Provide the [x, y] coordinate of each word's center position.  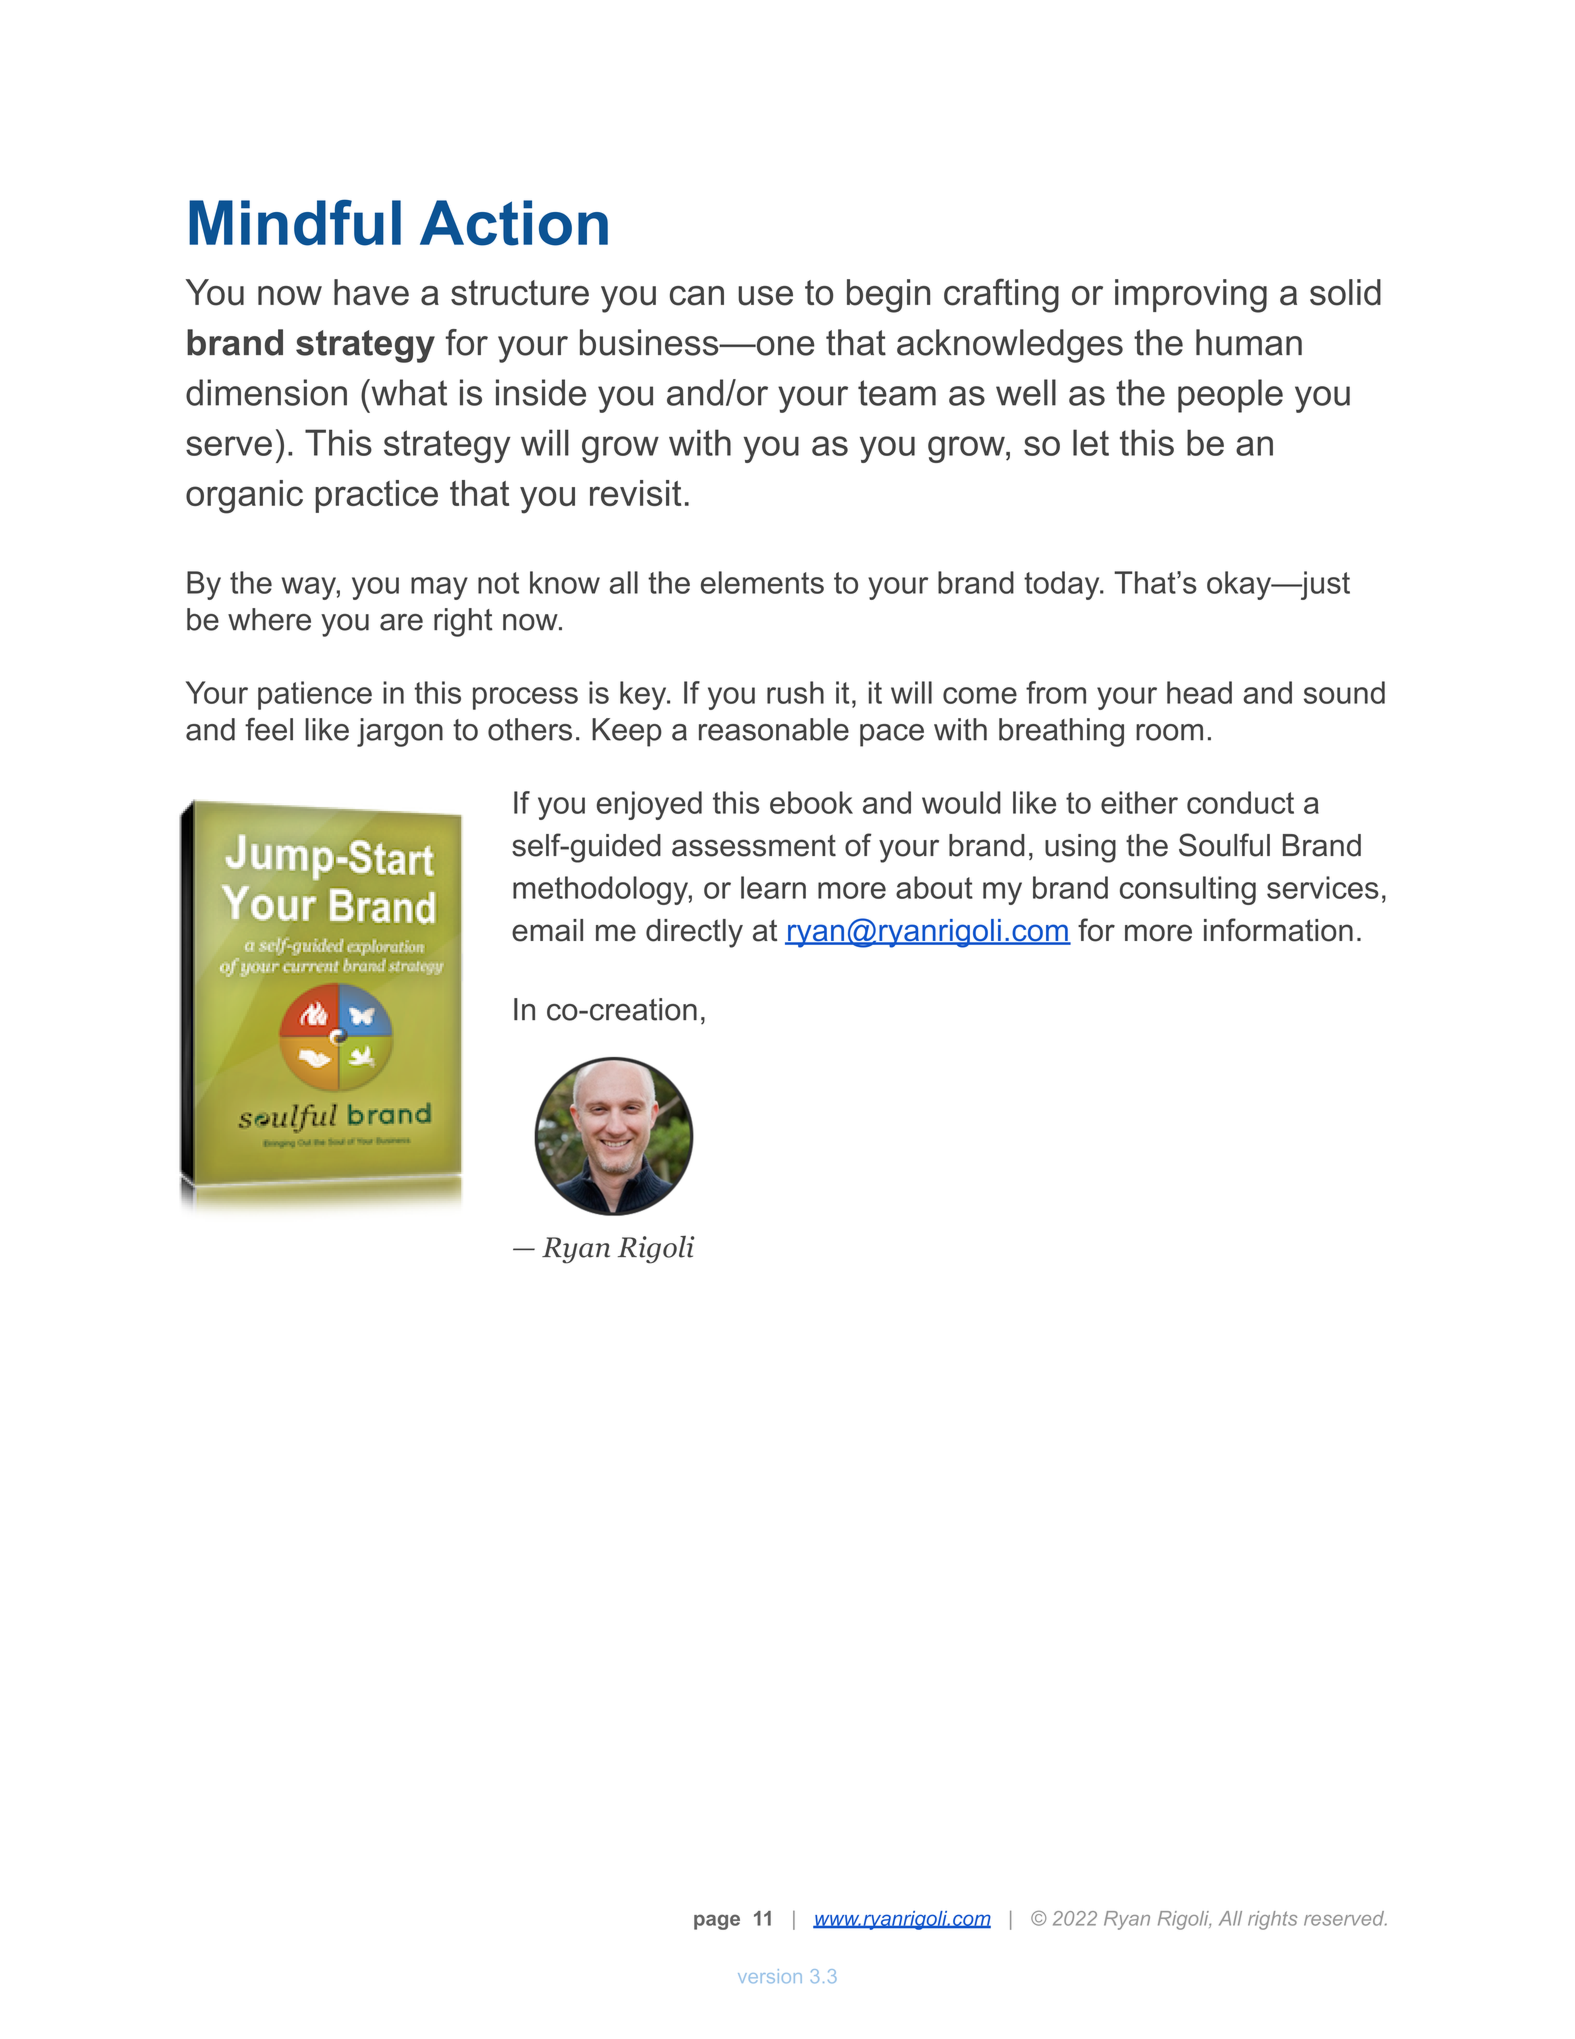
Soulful [1224, 845]
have [371, 292]
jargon [400, 732]
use [765, 296]
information [1278, 930]
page [717, 1922]
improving [1191, 296]
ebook [811, 802]
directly [694, 933]
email [547, 930]
